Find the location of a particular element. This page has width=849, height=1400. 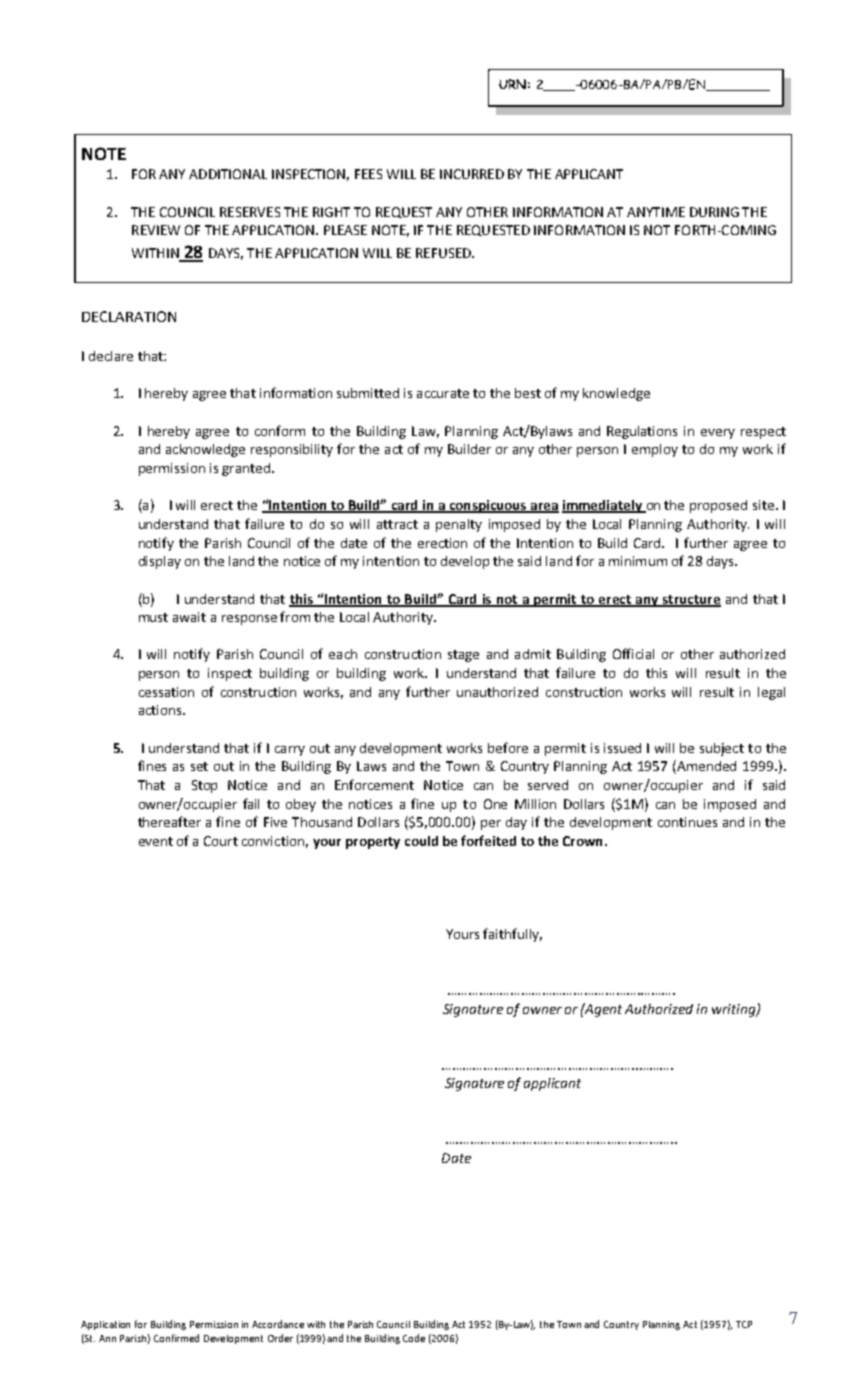

continues is located at coordinates (687, 822).
